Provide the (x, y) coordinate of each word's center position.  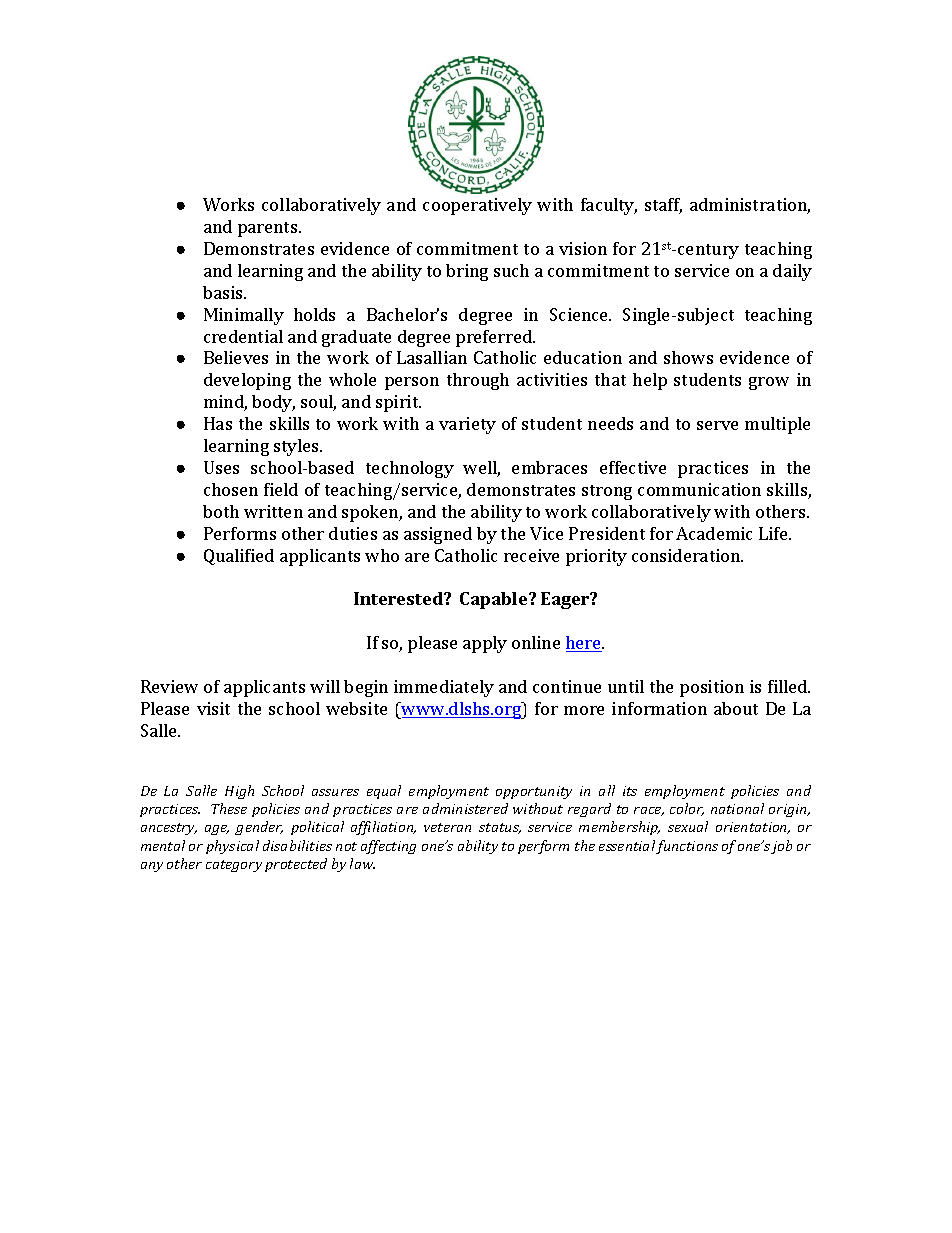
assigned (438, 535)
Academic (714, 533)
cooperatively (477, 206)
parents (269, 229)
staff (663, 206)
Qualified (239, 557)
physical (232, 847)
